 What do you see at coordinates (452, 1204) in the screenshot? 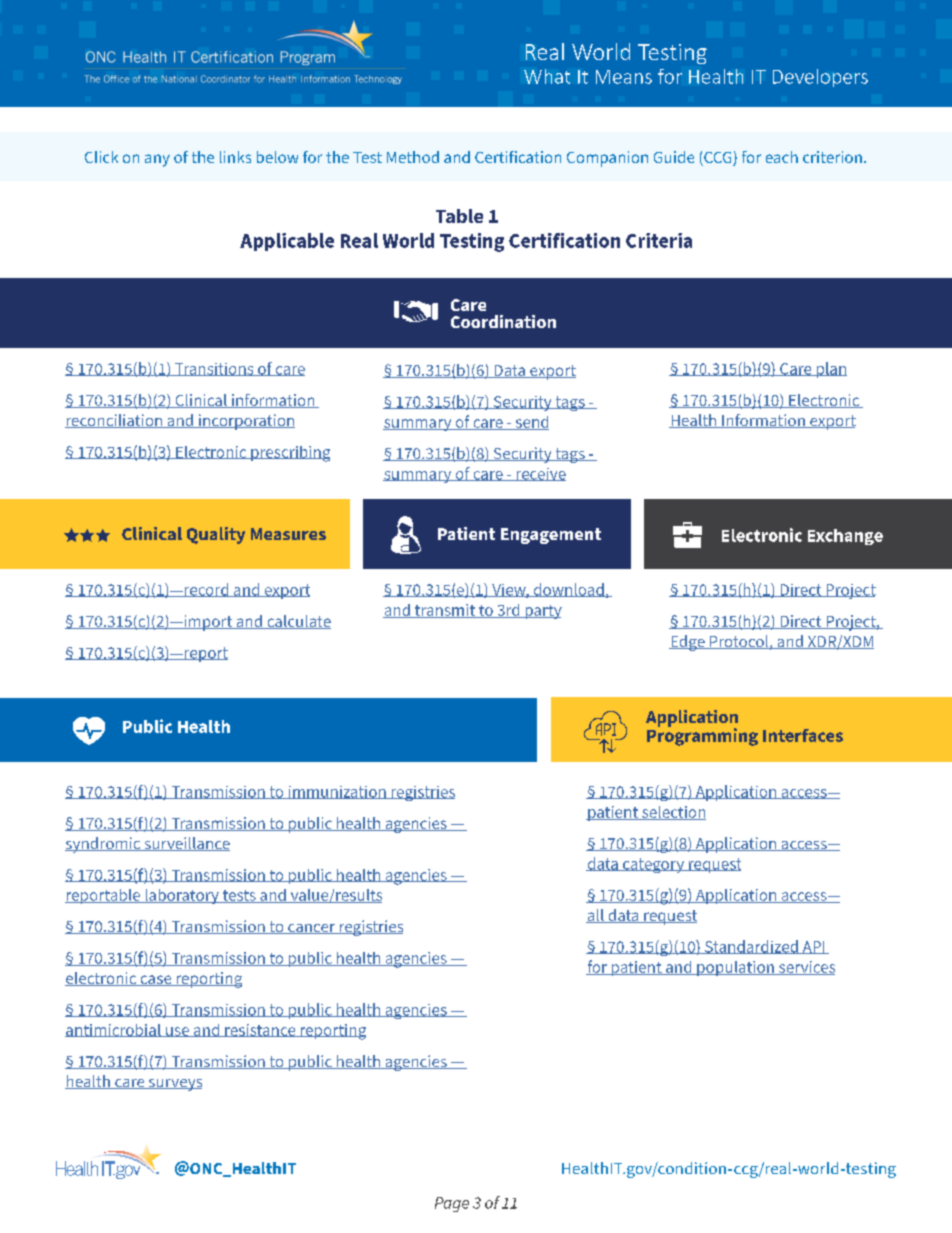
I see `Page` at bounding box center [452, 1204].
